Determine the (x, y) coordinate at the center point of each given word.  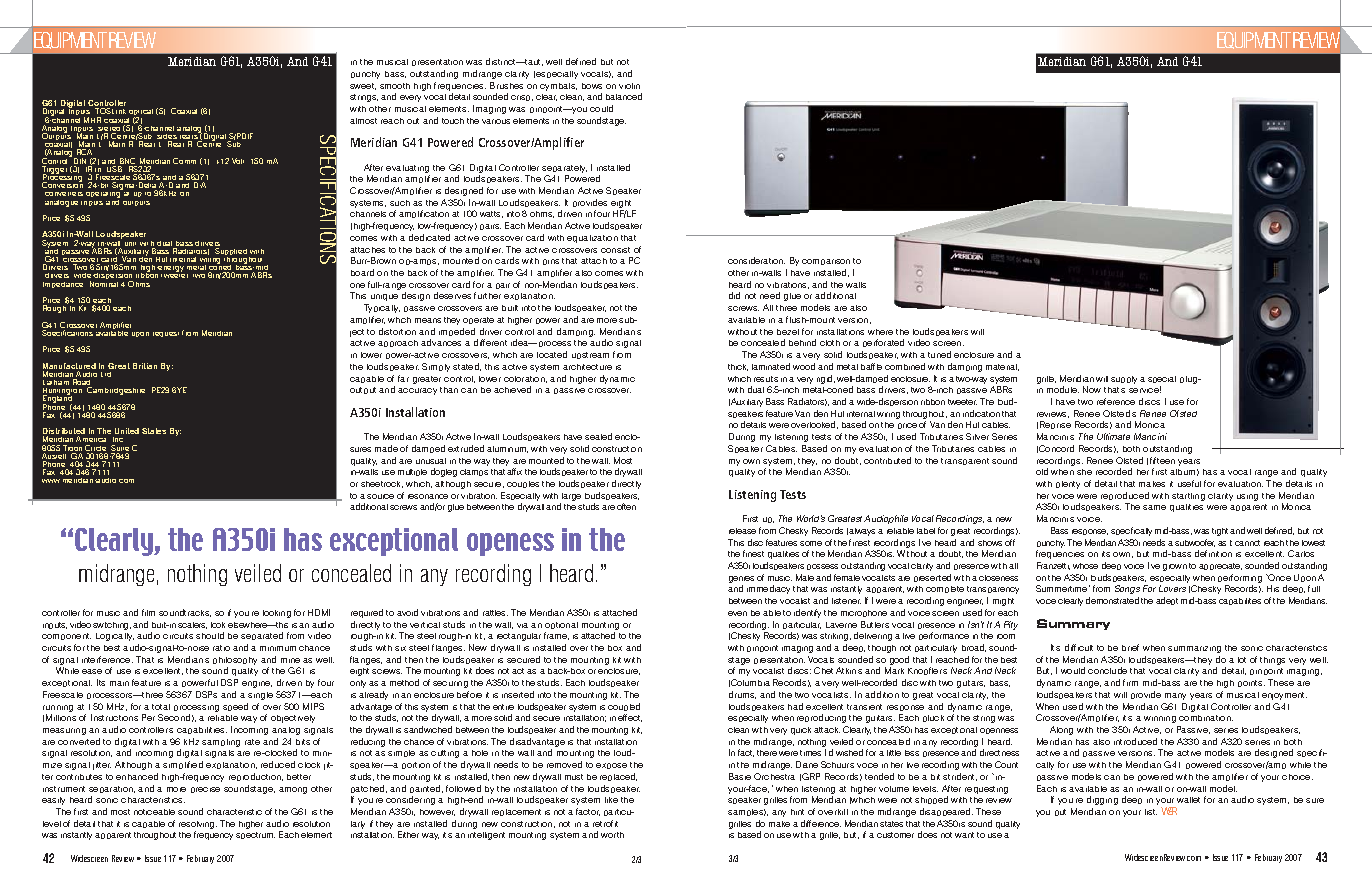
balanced (624, 96)
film (148, 612)
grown (1175, 567)
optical (140, 114)
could (601, 108)
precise (205, 790)
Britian (145, 366)
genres (741, 581)
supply (1124, 380)
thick (738, 367)
